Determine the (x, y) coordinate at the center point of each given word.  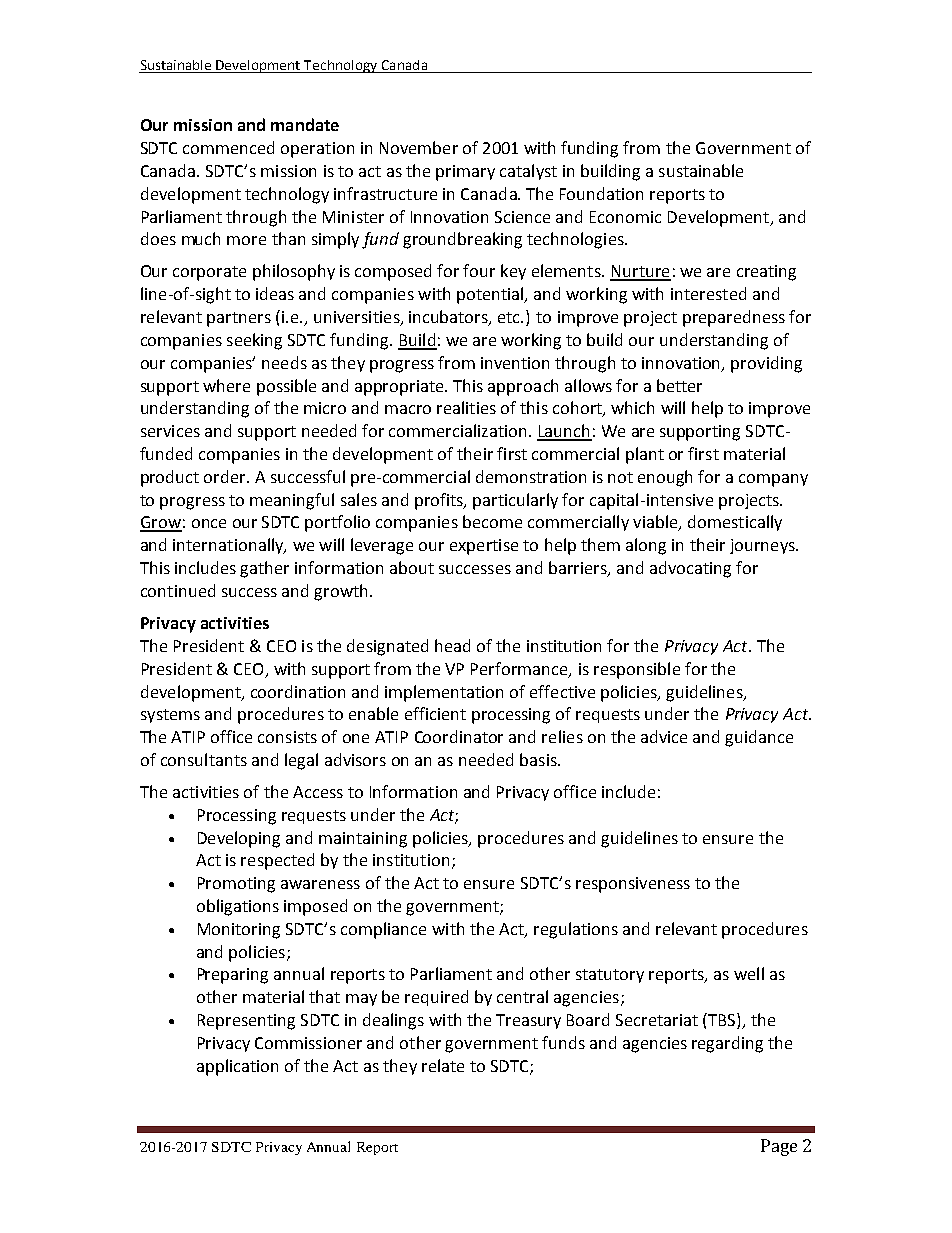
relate (443, 1065)
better (679, 385)
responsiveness (633, 885)
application (237, 1067)
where (226, 385)
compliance (383, 930)
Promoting (236, 885)
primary (465, 173)
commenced (228, 147)
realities (466, 407)
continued (178, 590)
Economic (625, 217)
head (452, 645)
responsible (637, 670)
